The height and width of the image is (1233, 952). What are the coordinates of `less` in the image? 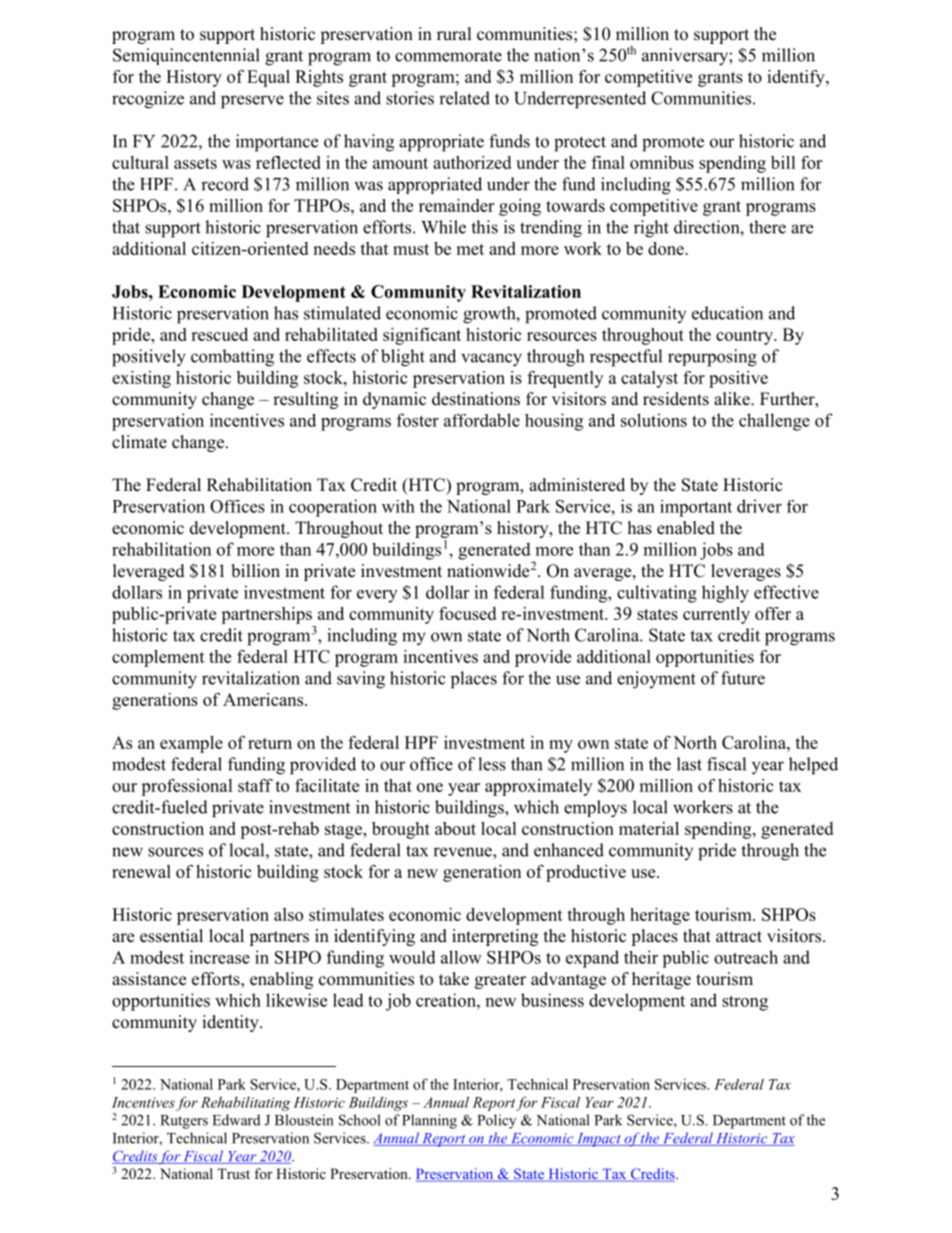 It's located at (492, 764).
